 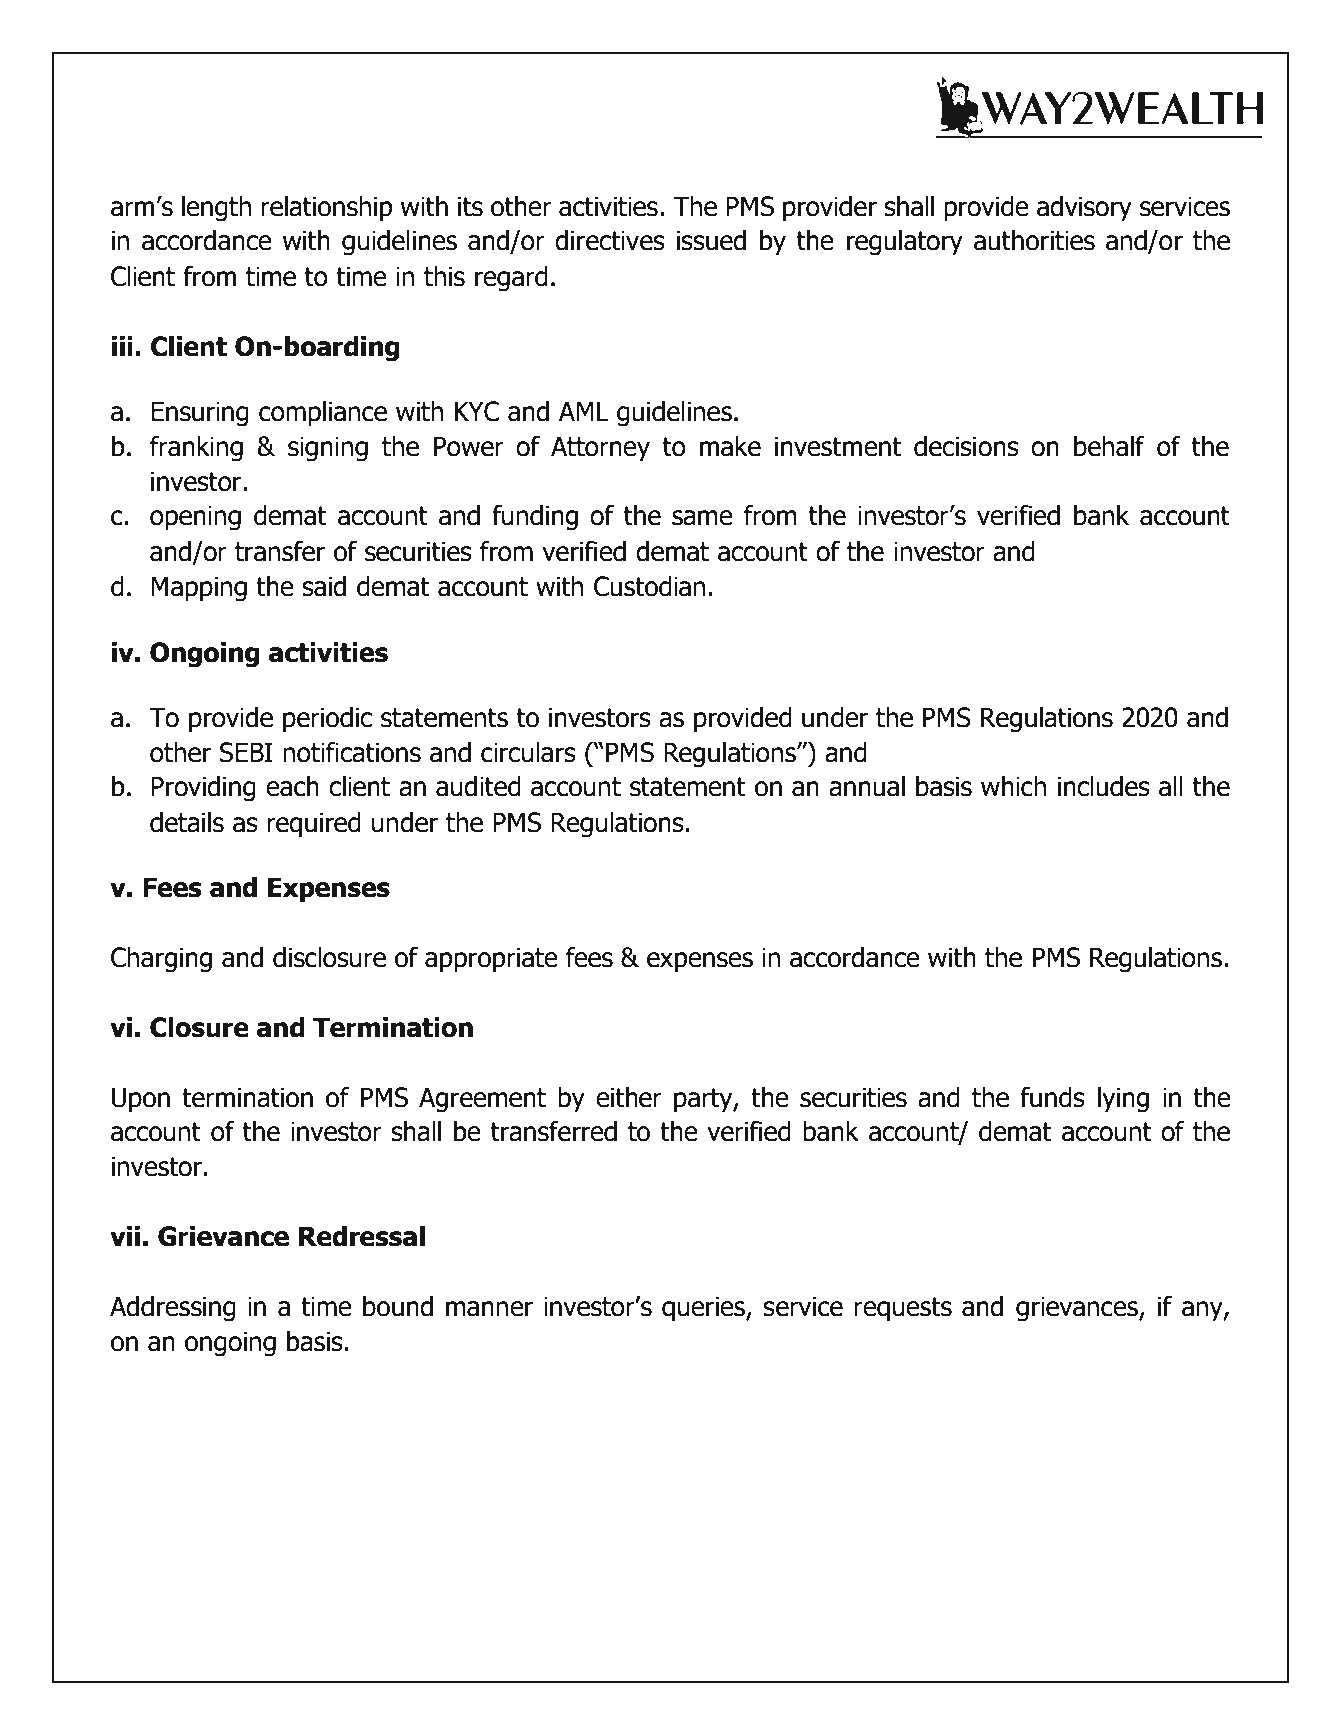 What do you see at coordinates (1034, 240) in the screenshot?
I see `authorities` at bounding box center [1034, 240].
